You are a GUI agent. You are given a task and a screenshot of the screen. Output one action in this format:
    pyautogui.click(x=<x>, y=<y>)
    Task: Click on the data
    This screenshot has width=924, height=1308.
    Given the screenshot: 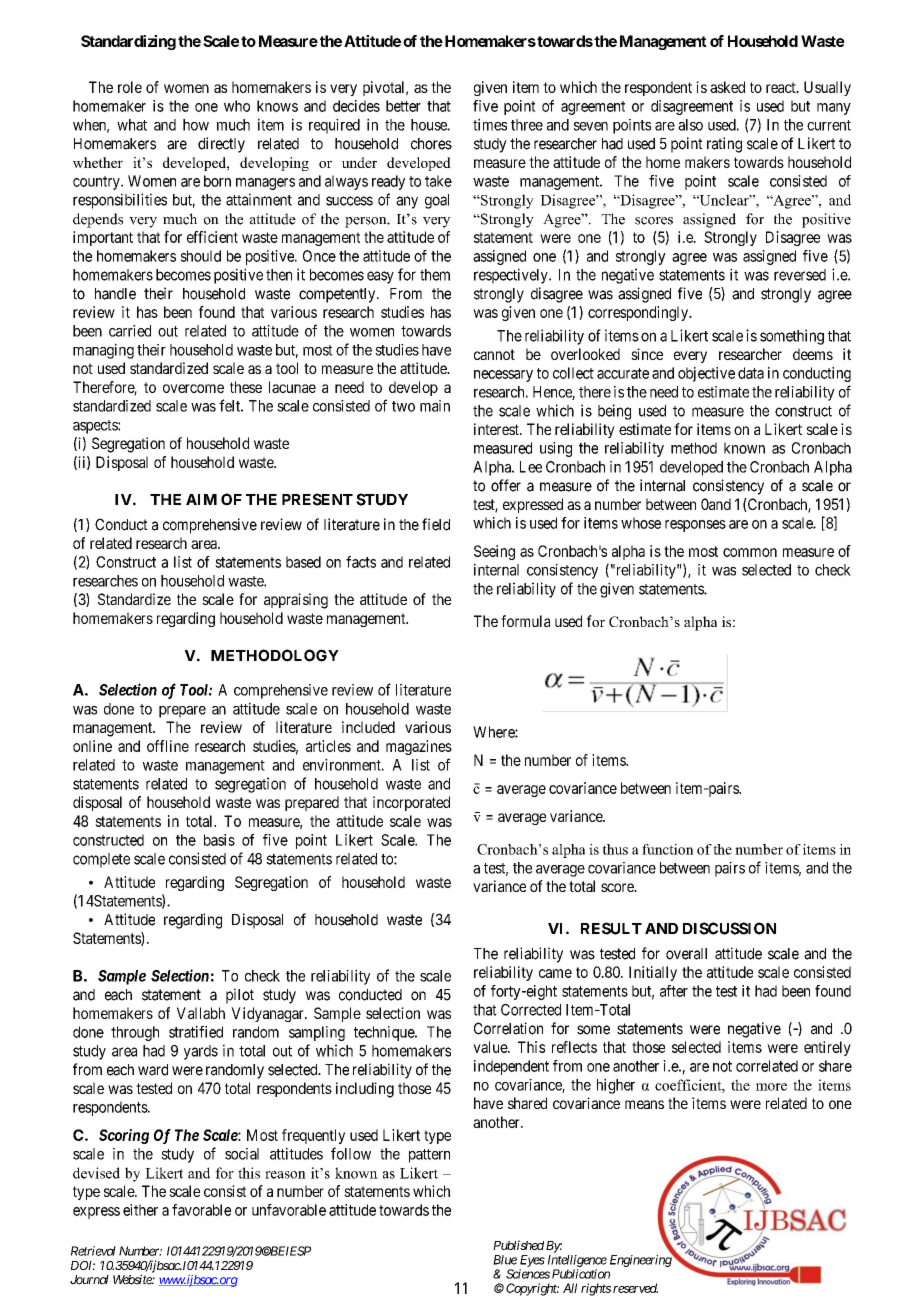 What is the action you would take?
    pyautogui.click(x=751, y=373)
